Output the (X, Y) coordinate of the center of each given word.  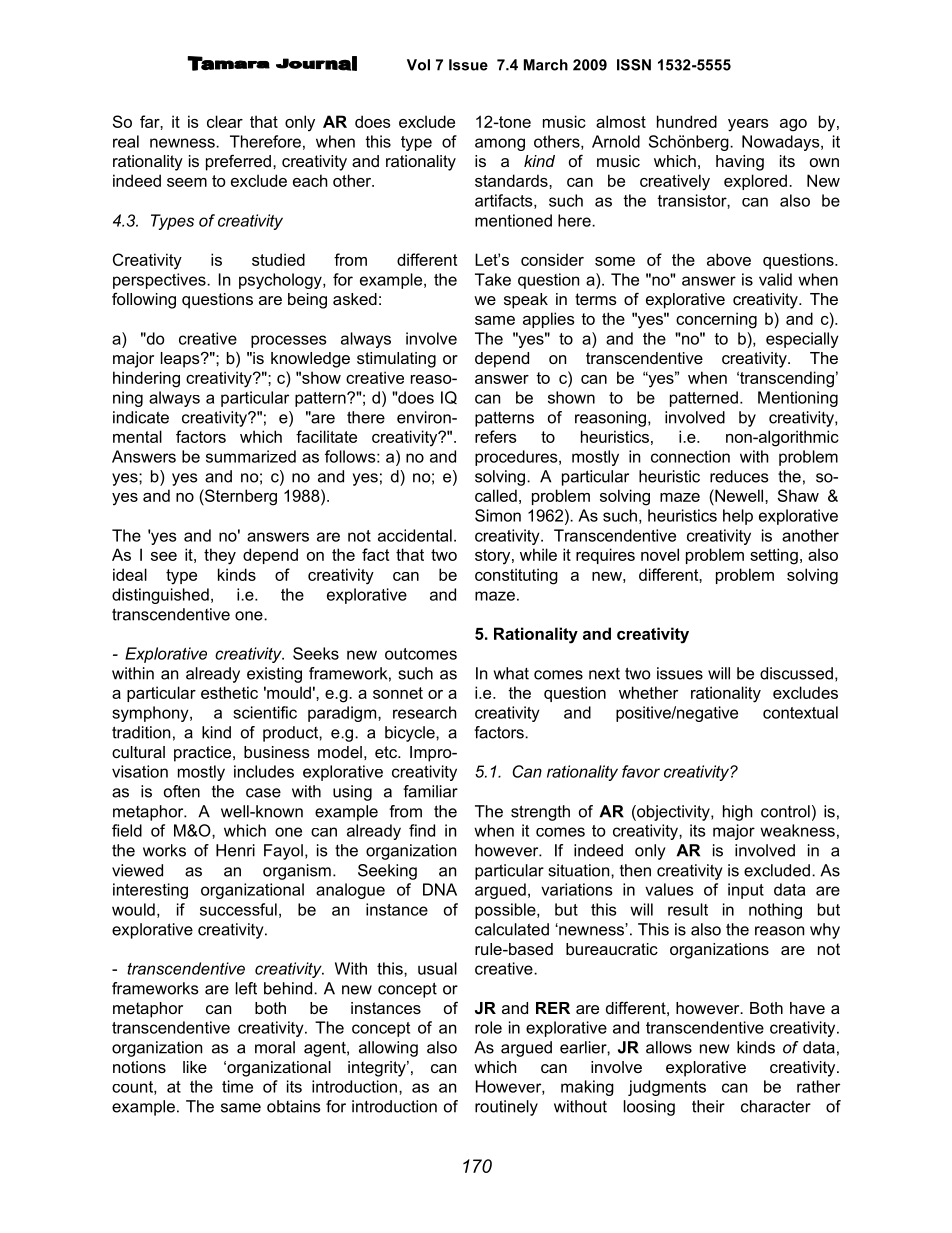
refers (496, 436)
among (500, 144)
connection (690, 456)
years (748, 125)
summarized (251, 456)
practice (204, 754)
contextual (800, 712)
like (195, 1067)
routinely (506, 1108)
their (708, 1106)
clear (225, 121)
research (425, 712)
